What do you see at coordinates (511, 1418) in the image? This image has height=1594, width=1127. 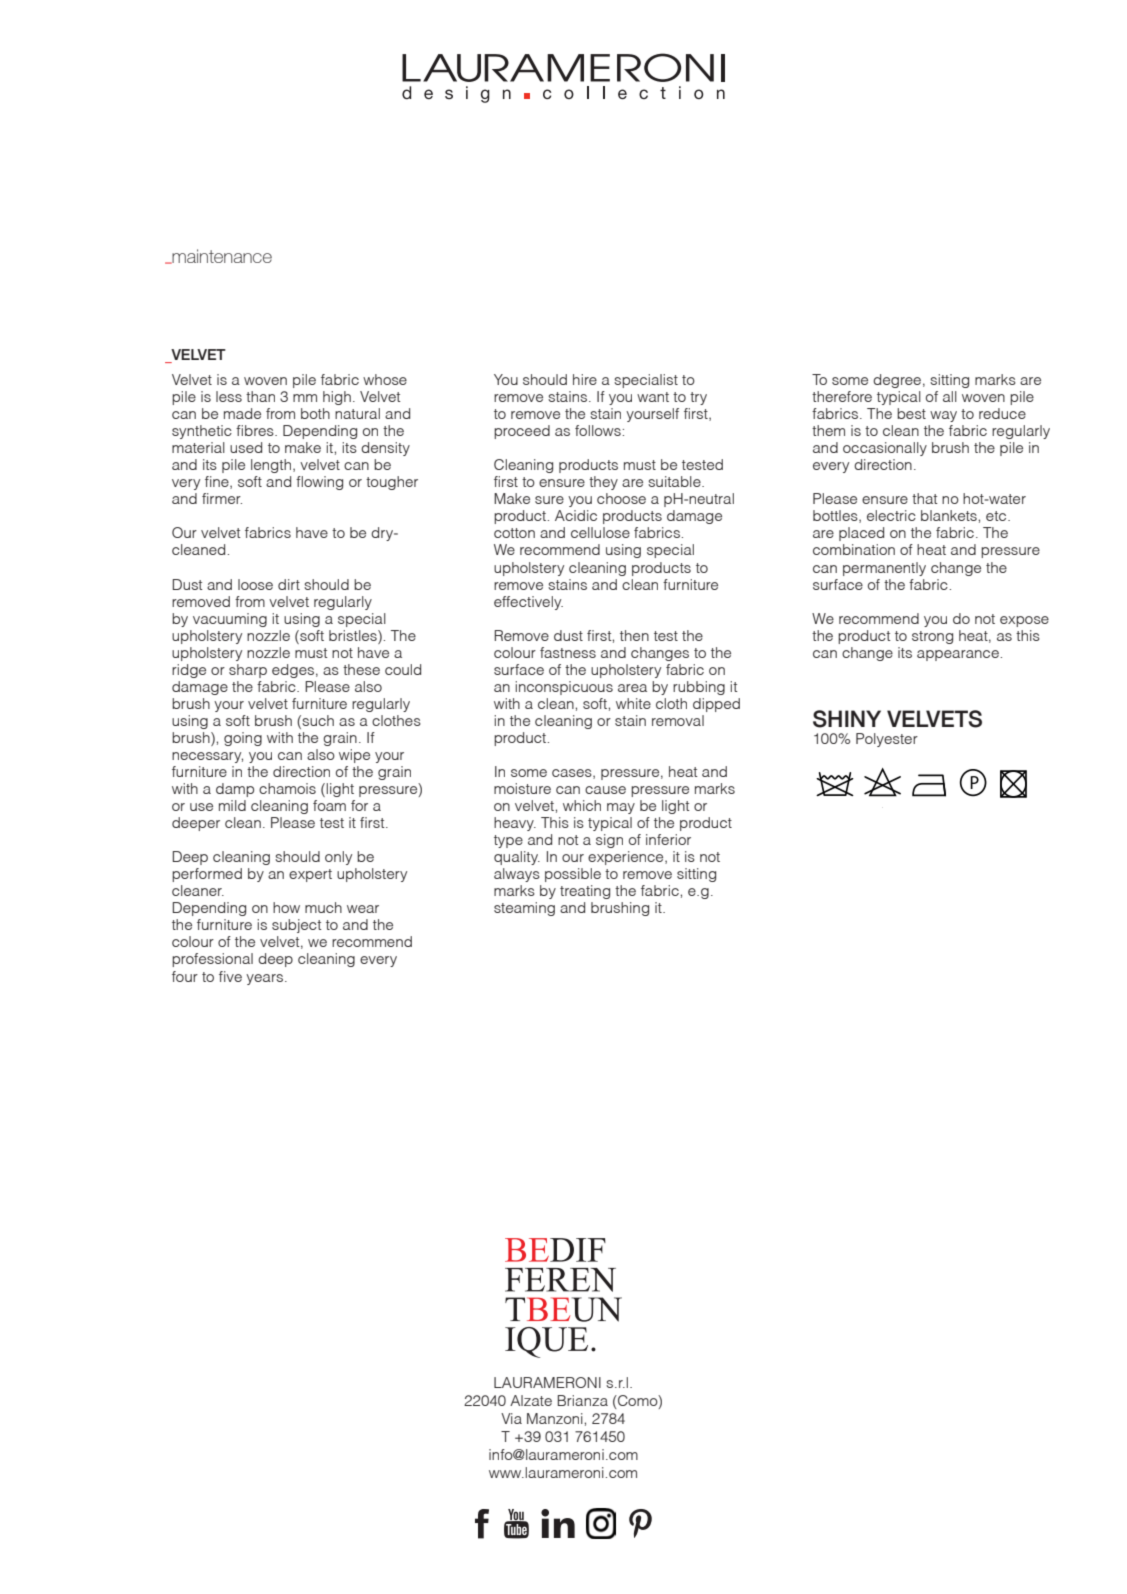 I see `Via` at bounding box center [511, 1418].
